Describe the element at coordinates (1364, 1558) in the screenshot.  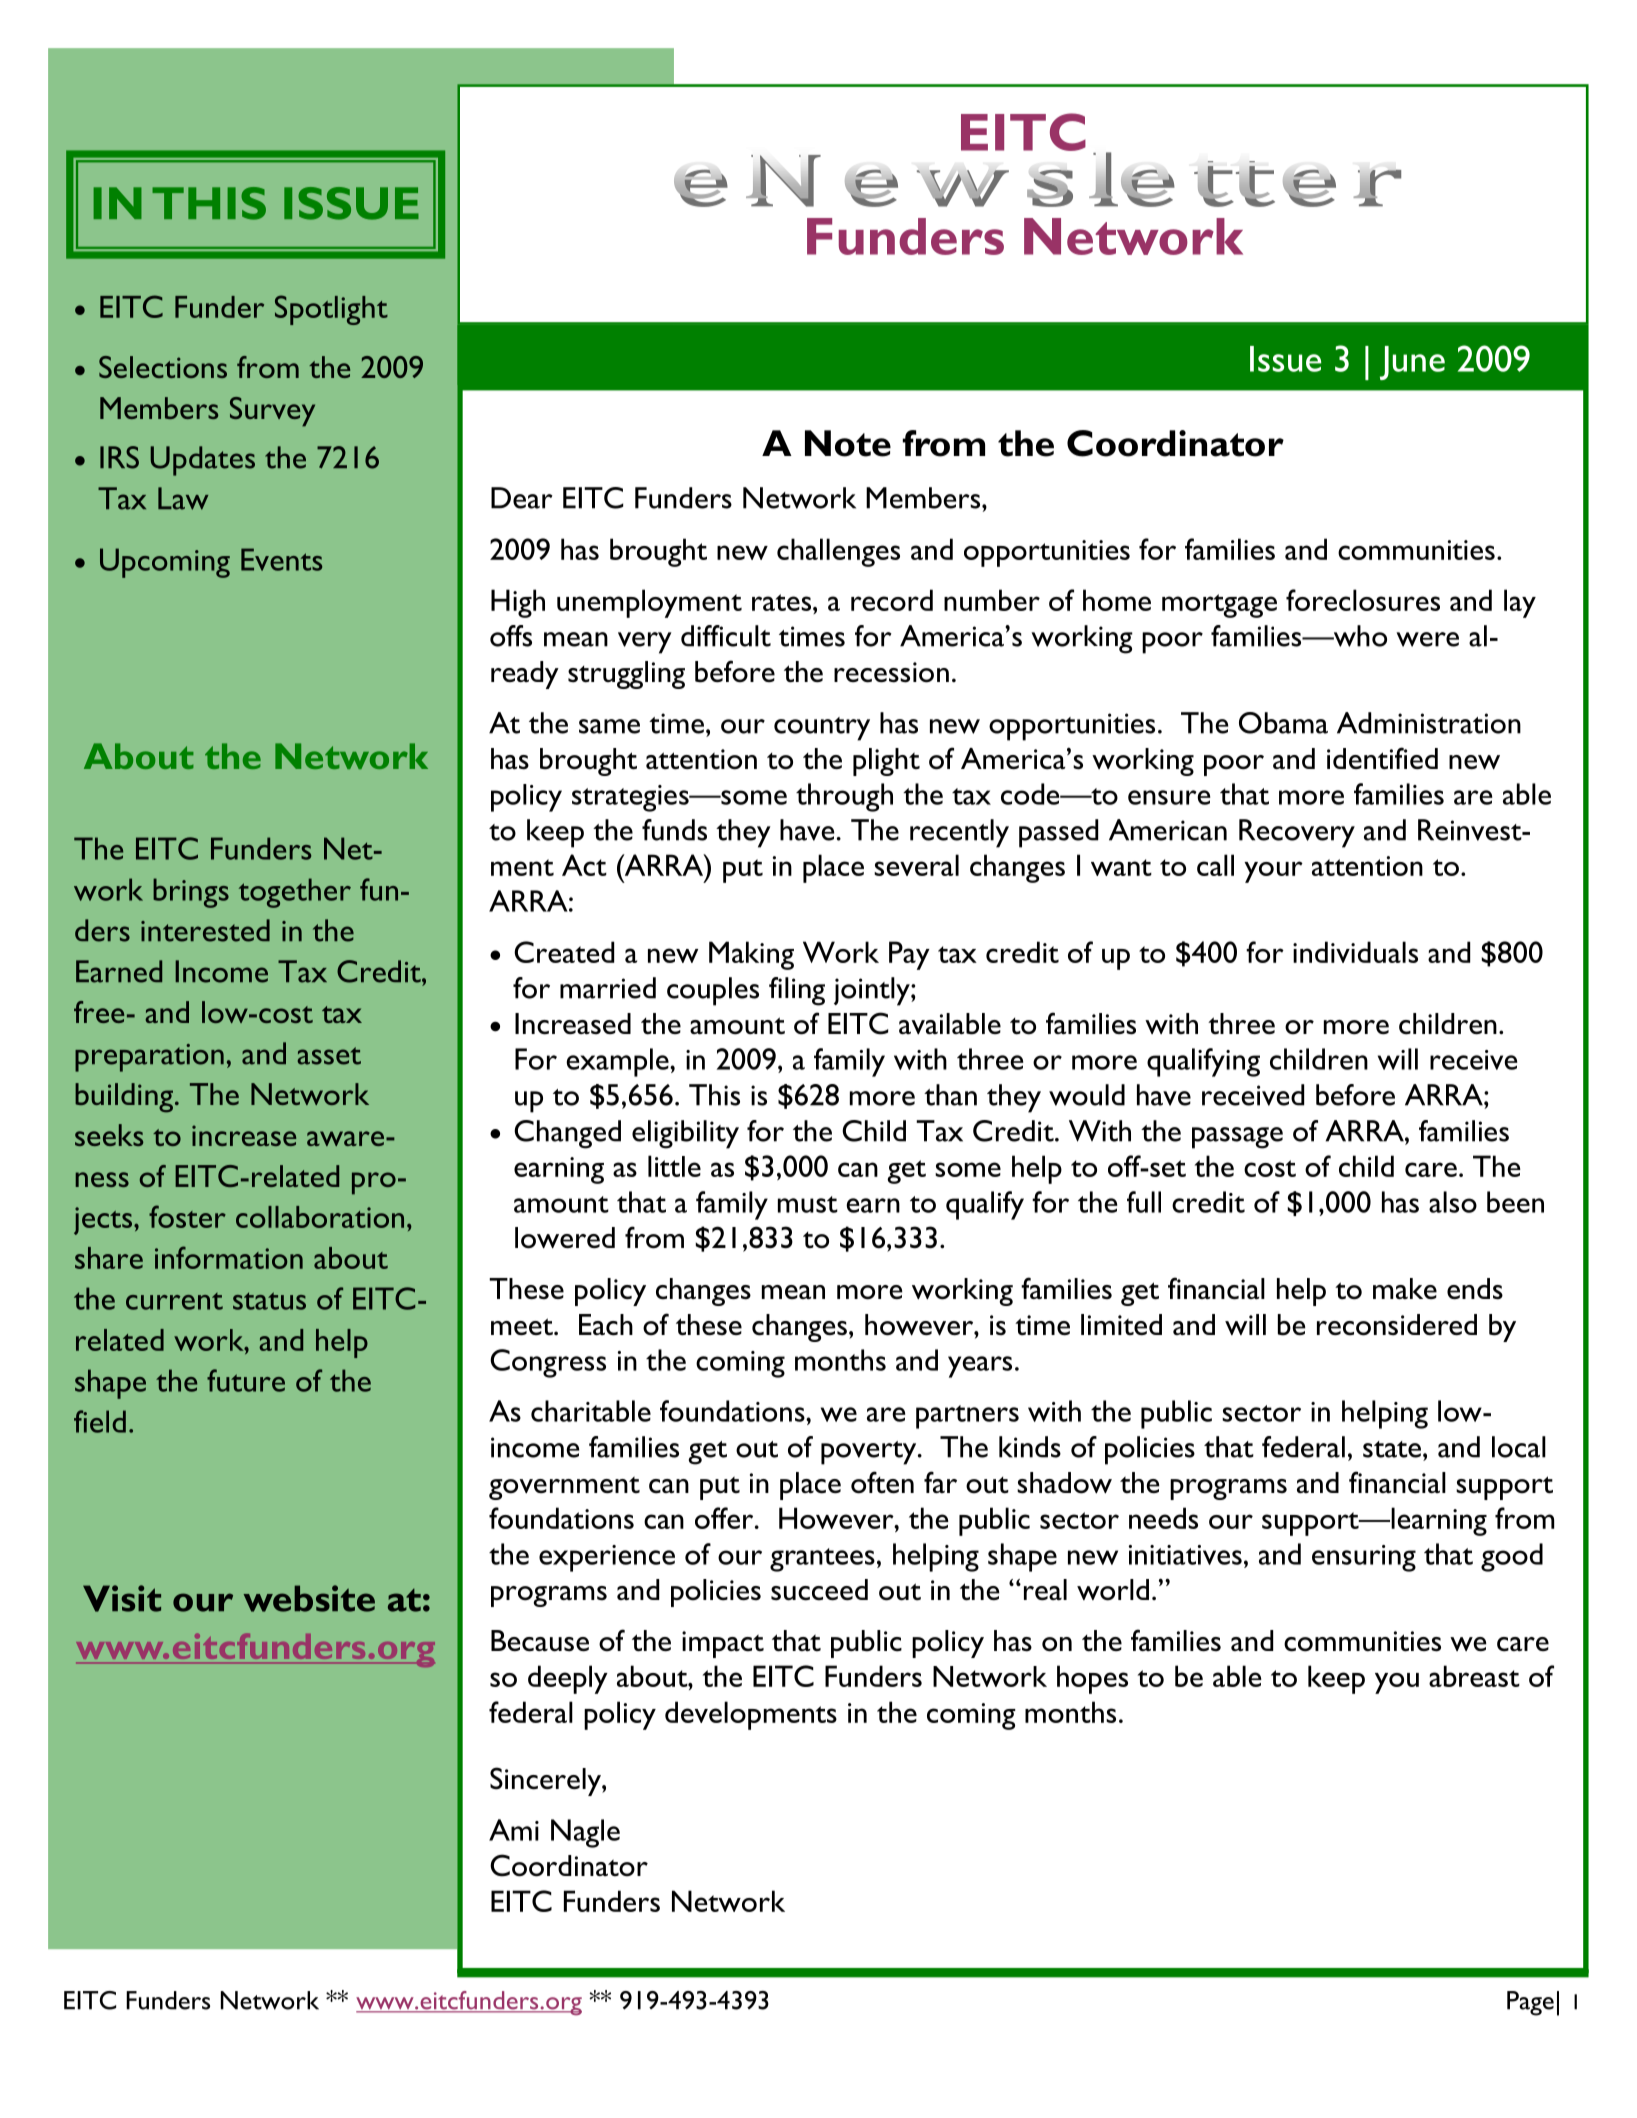
I see `ensuring` at that location.
